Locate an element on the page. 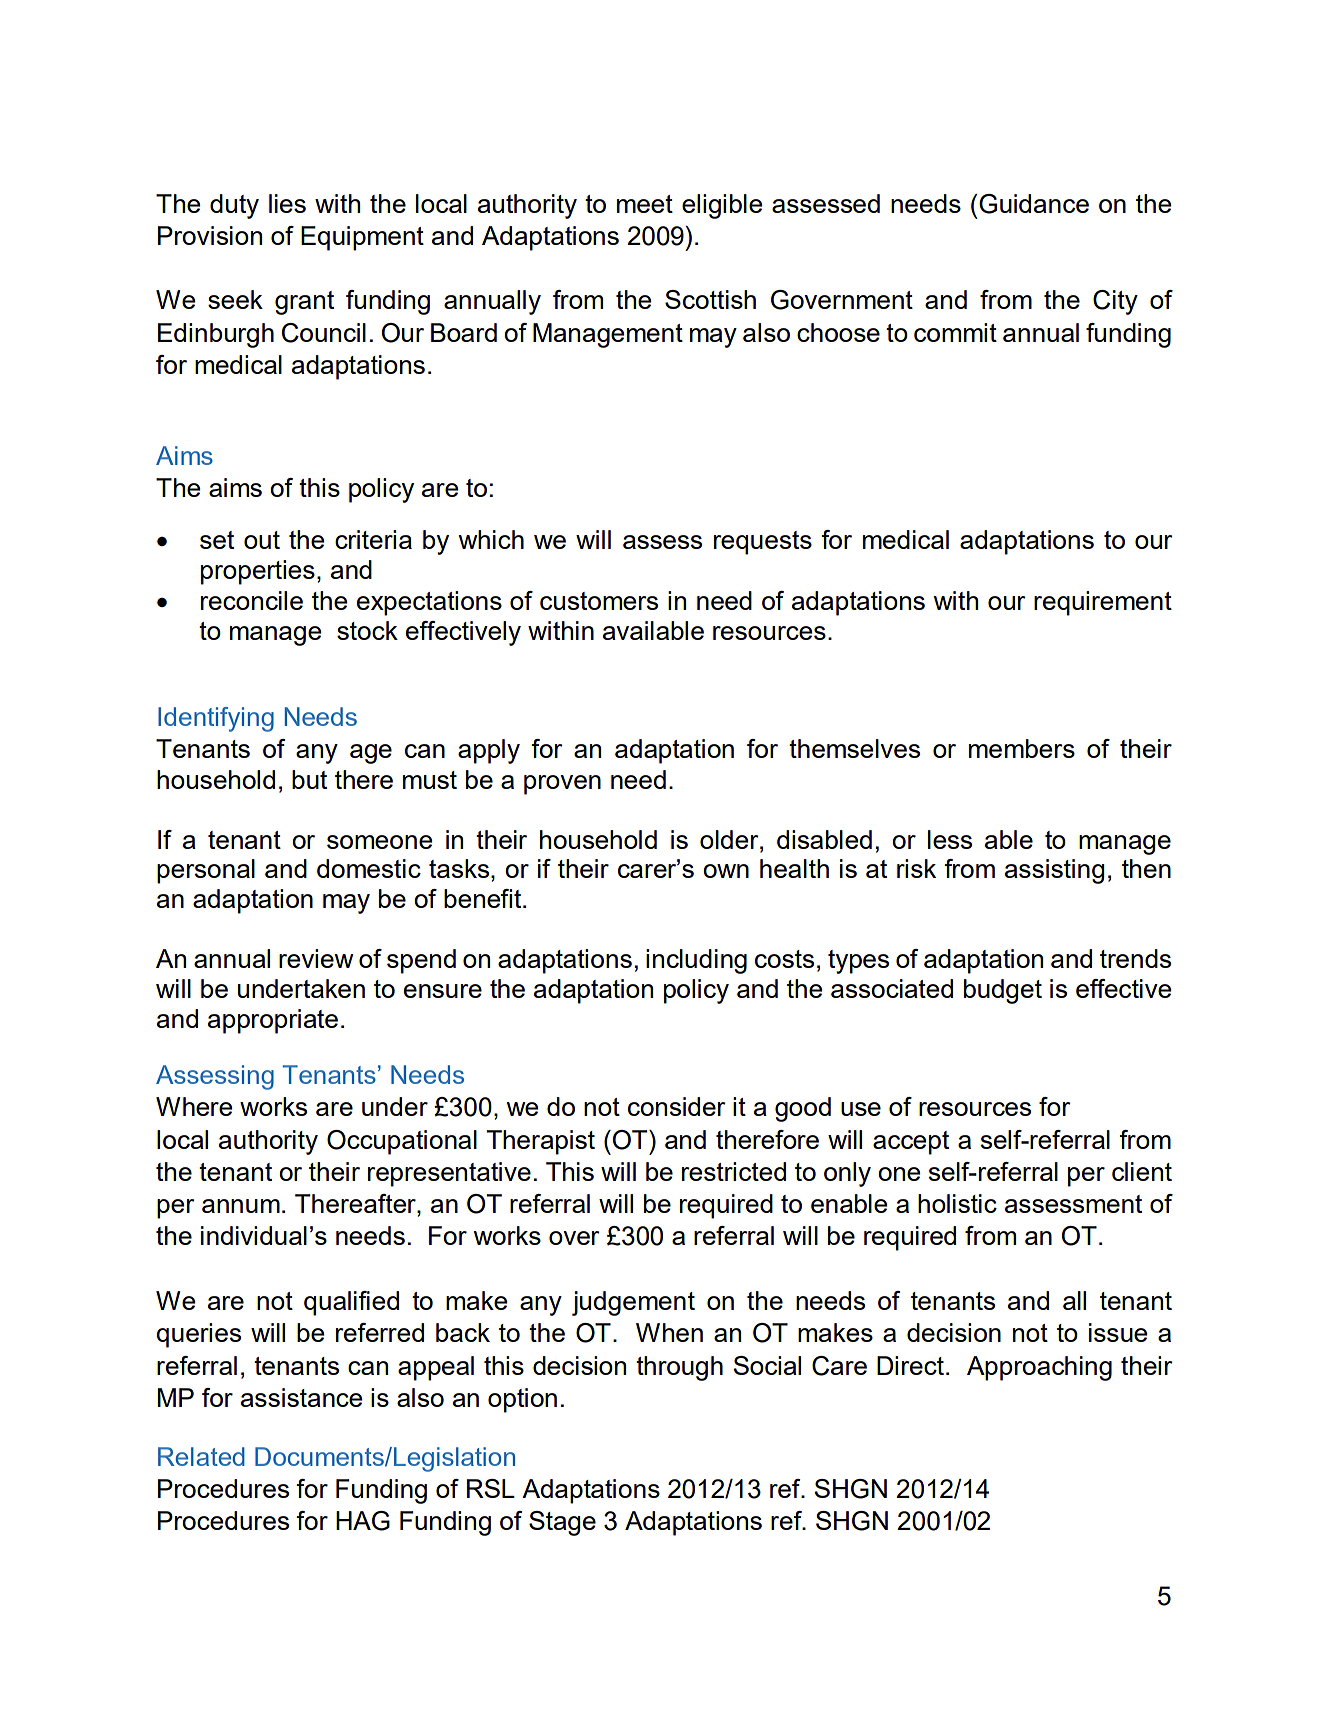 Image resolution: width=1328 pixels, height=1719 pixels. assisting is located at coordinates (1054, 871).
